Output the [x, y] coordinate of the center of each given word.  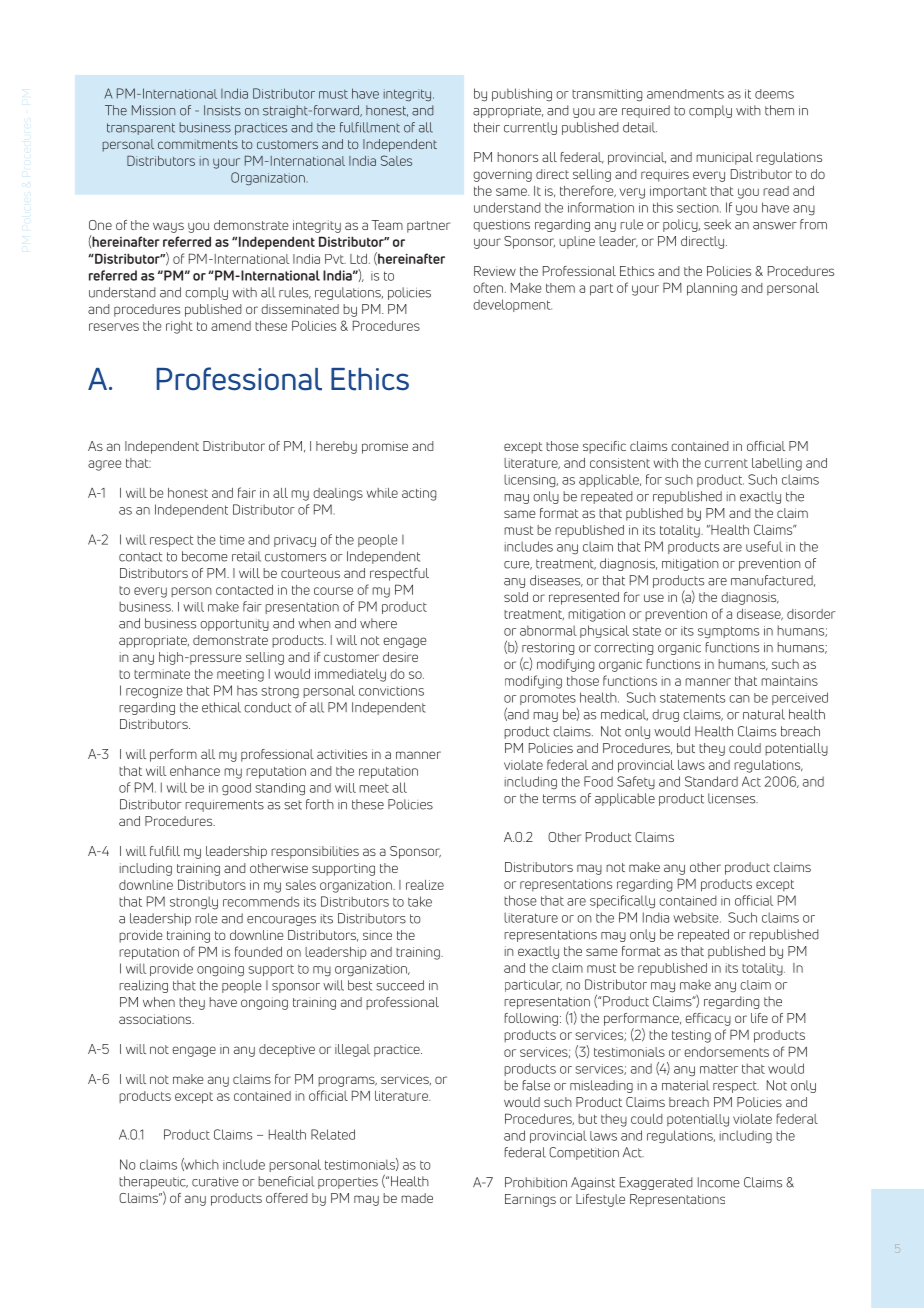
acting [419, 494]
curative [215, 1182]
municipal [724, 158]
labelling [777, 464]
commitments [198, 144]
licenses [733, 798]
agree [105, 465]
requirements [224, 806]
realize [425, 885]
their [487, 127]
